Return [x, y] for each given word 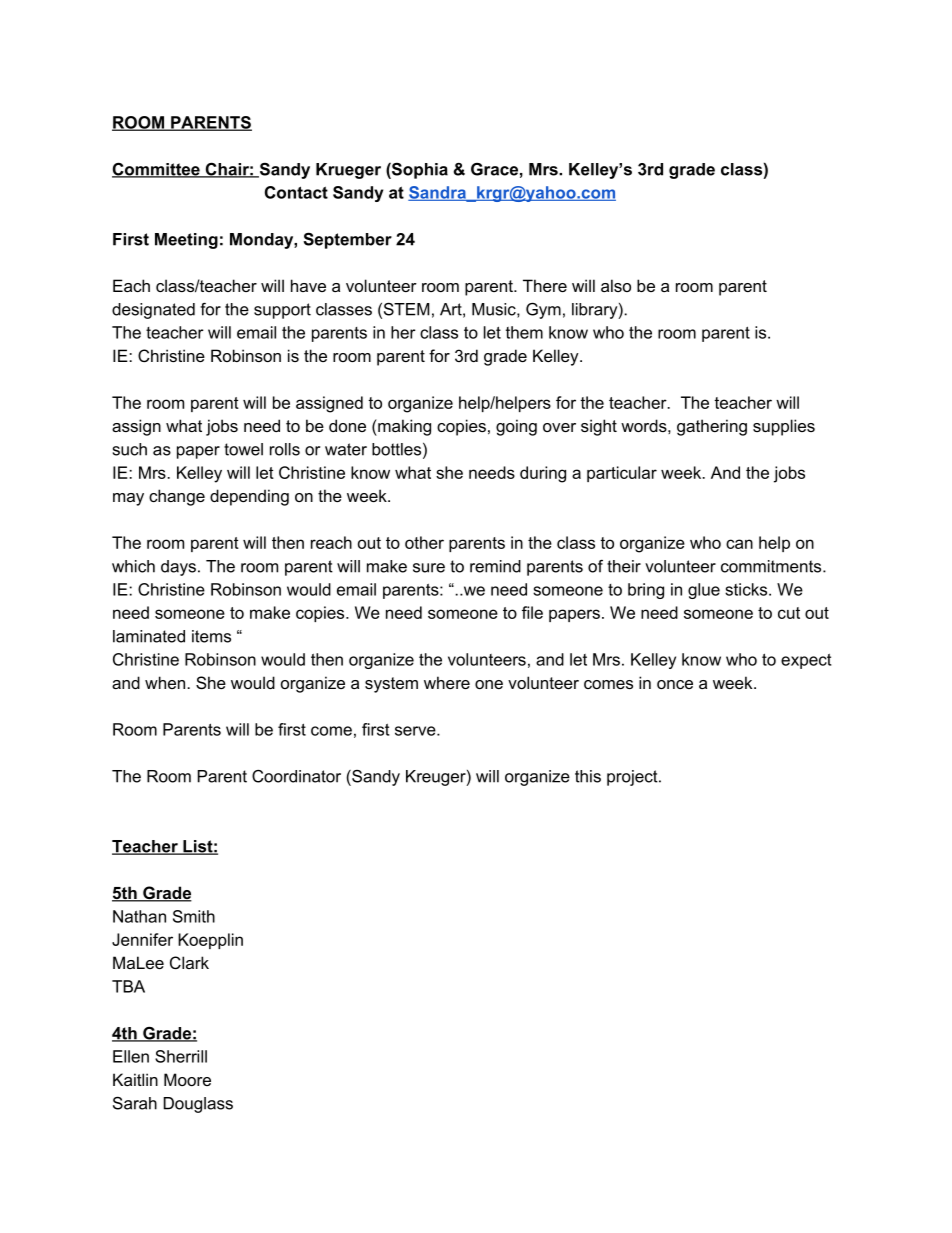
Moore [187, 1079]
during [543, 474]
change [177, 497]
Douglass [198, 1105]
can [739, 544]
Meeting [186, 241]
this [588, 776]
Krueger [348, 171]
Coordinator [296, 776]
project [633, 778]
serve [416, 731]
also [616, 285]
